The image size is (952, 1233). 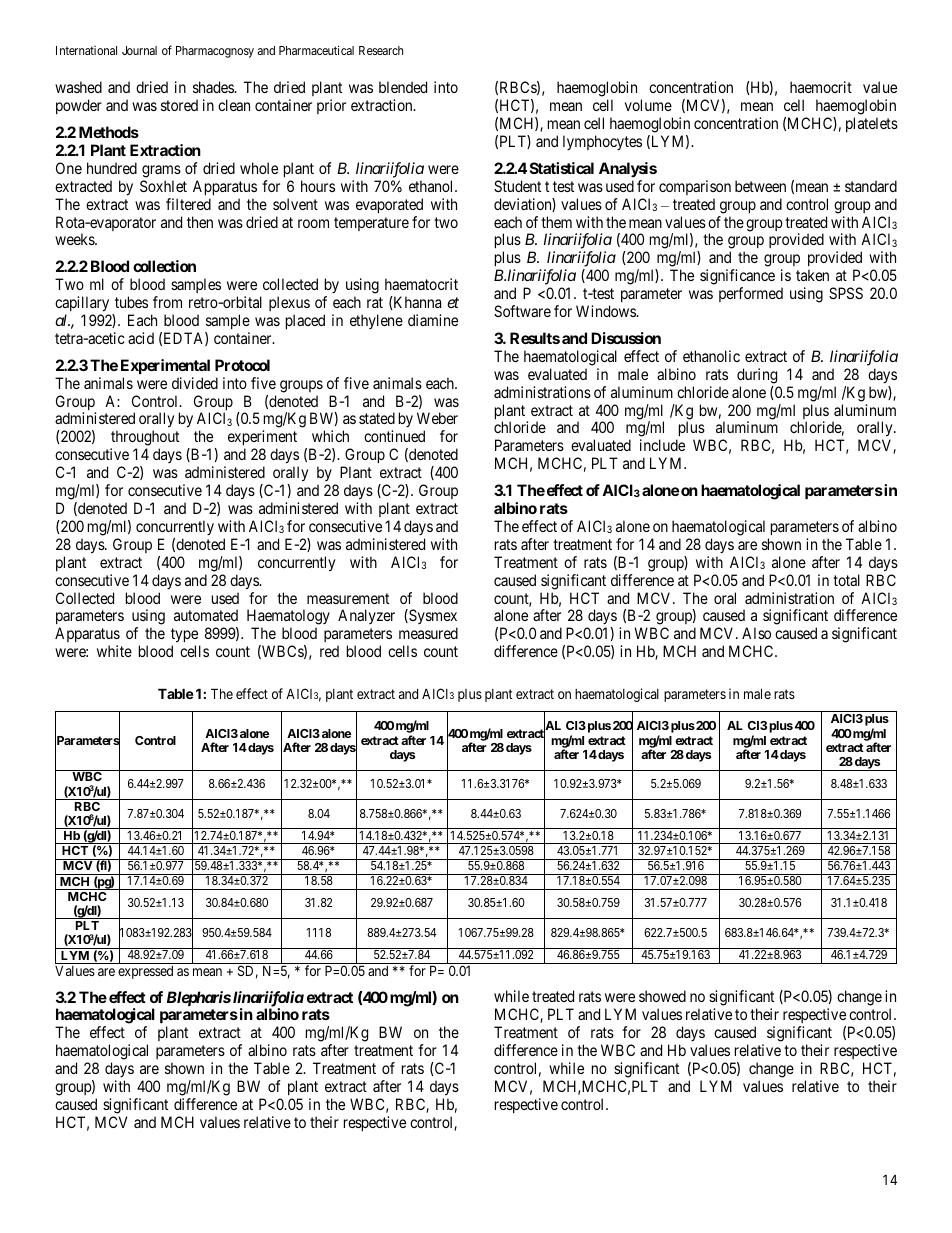 I want to click on during, so click(x=757, y=376).
